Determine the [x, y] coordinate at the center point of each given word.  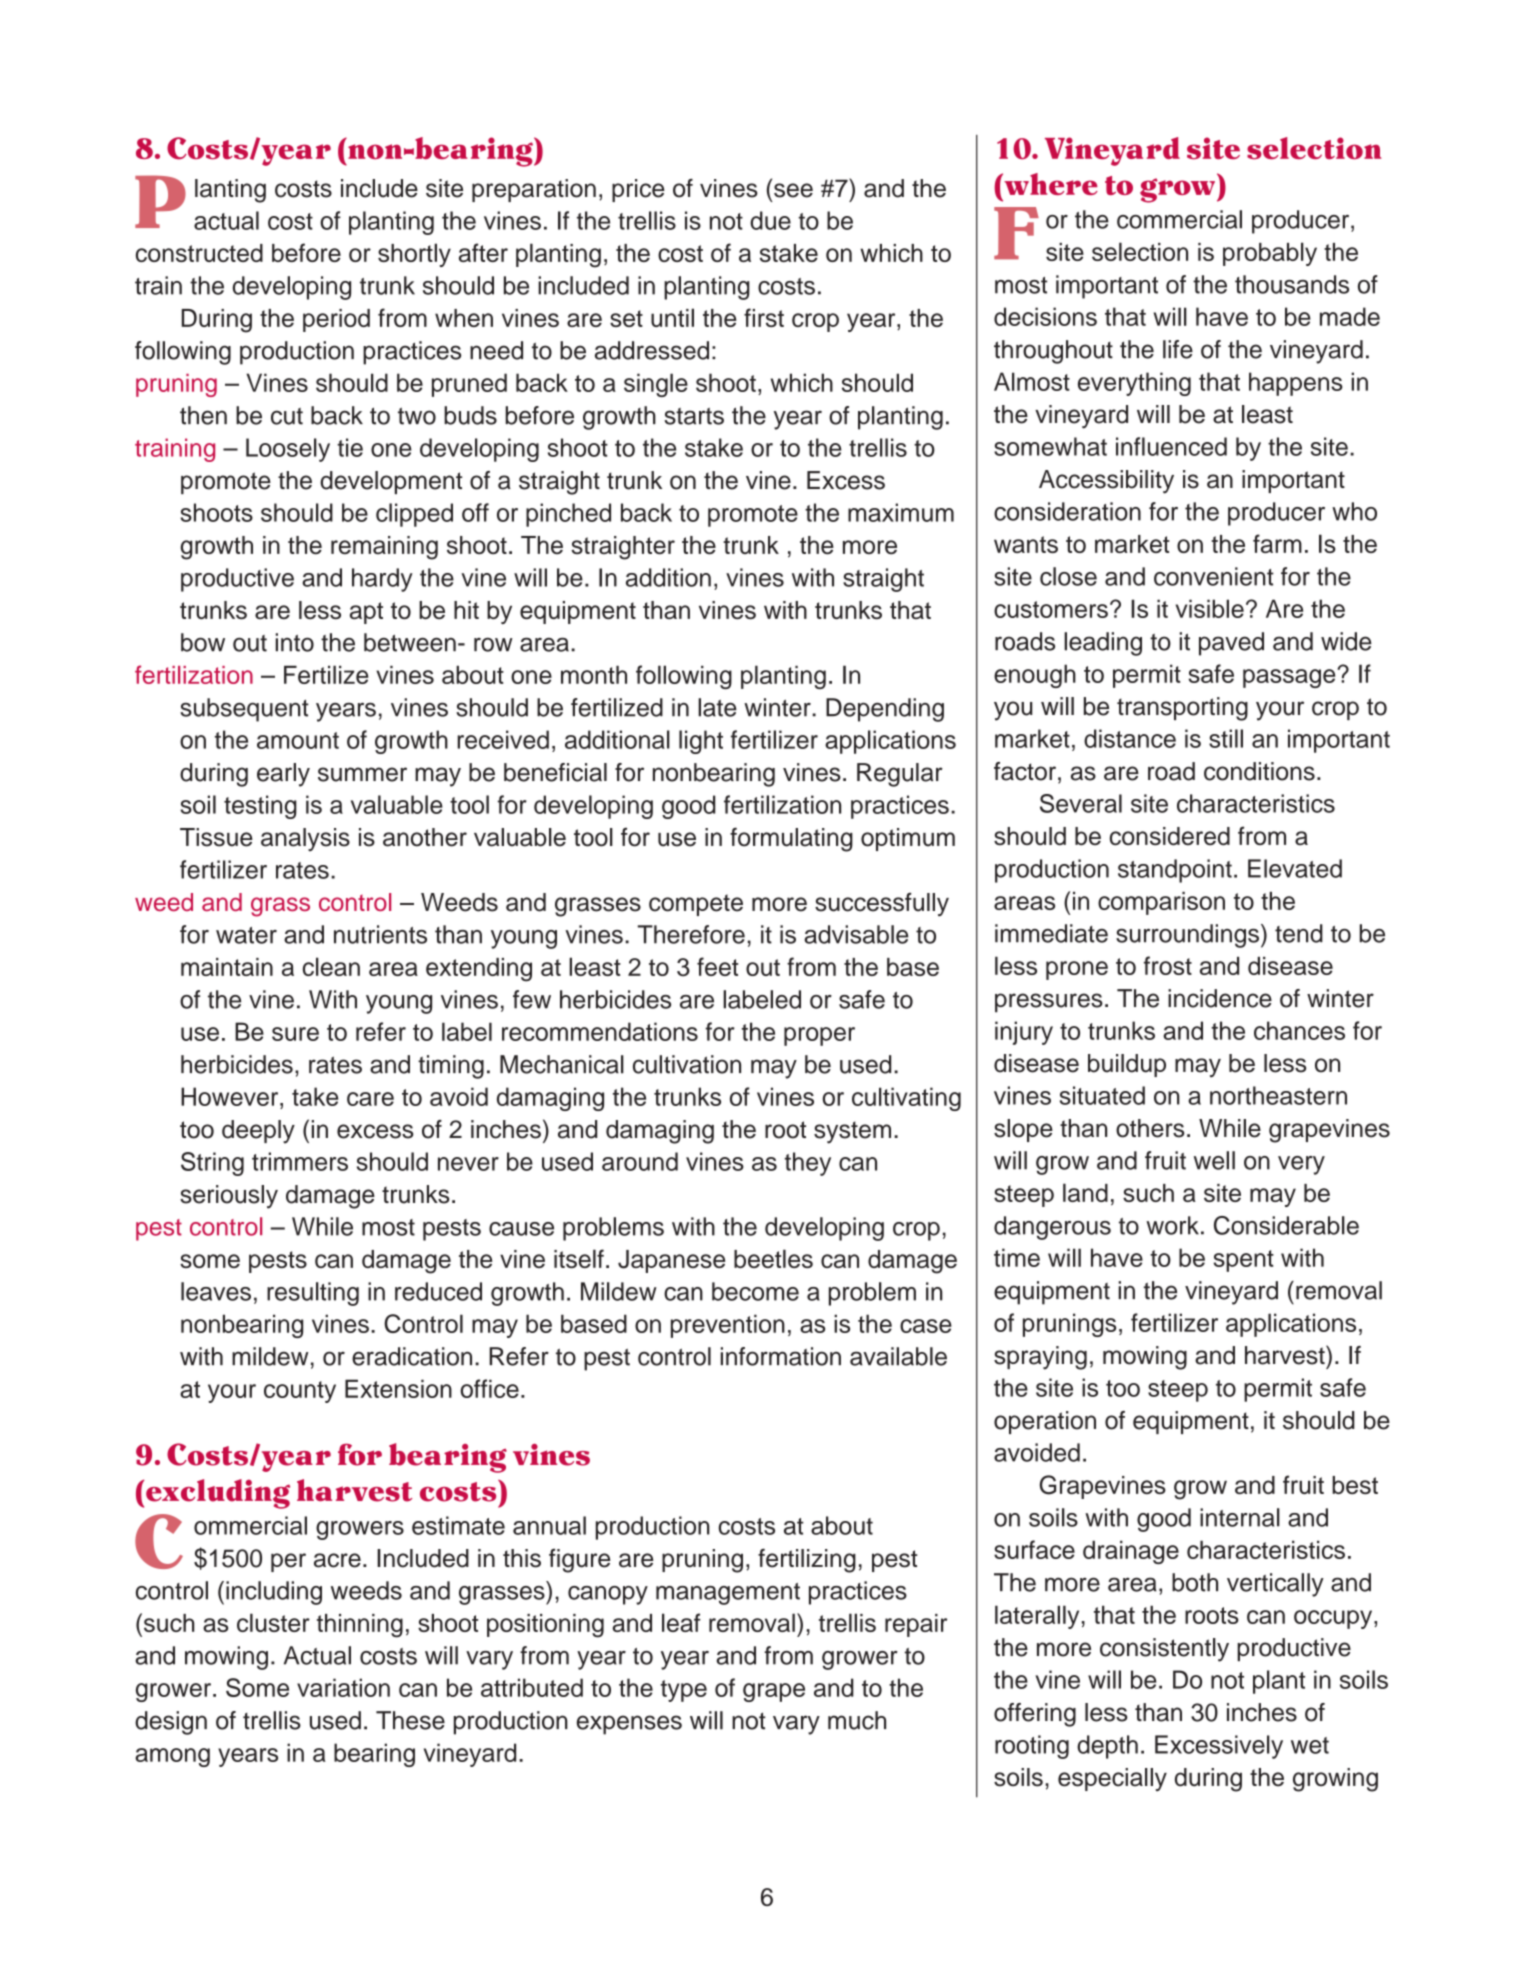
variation [343, 1687]
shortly [414, 255]
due [770, 220]
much [857, 1720]
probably [1270, 254]
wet [1310, 1745]
